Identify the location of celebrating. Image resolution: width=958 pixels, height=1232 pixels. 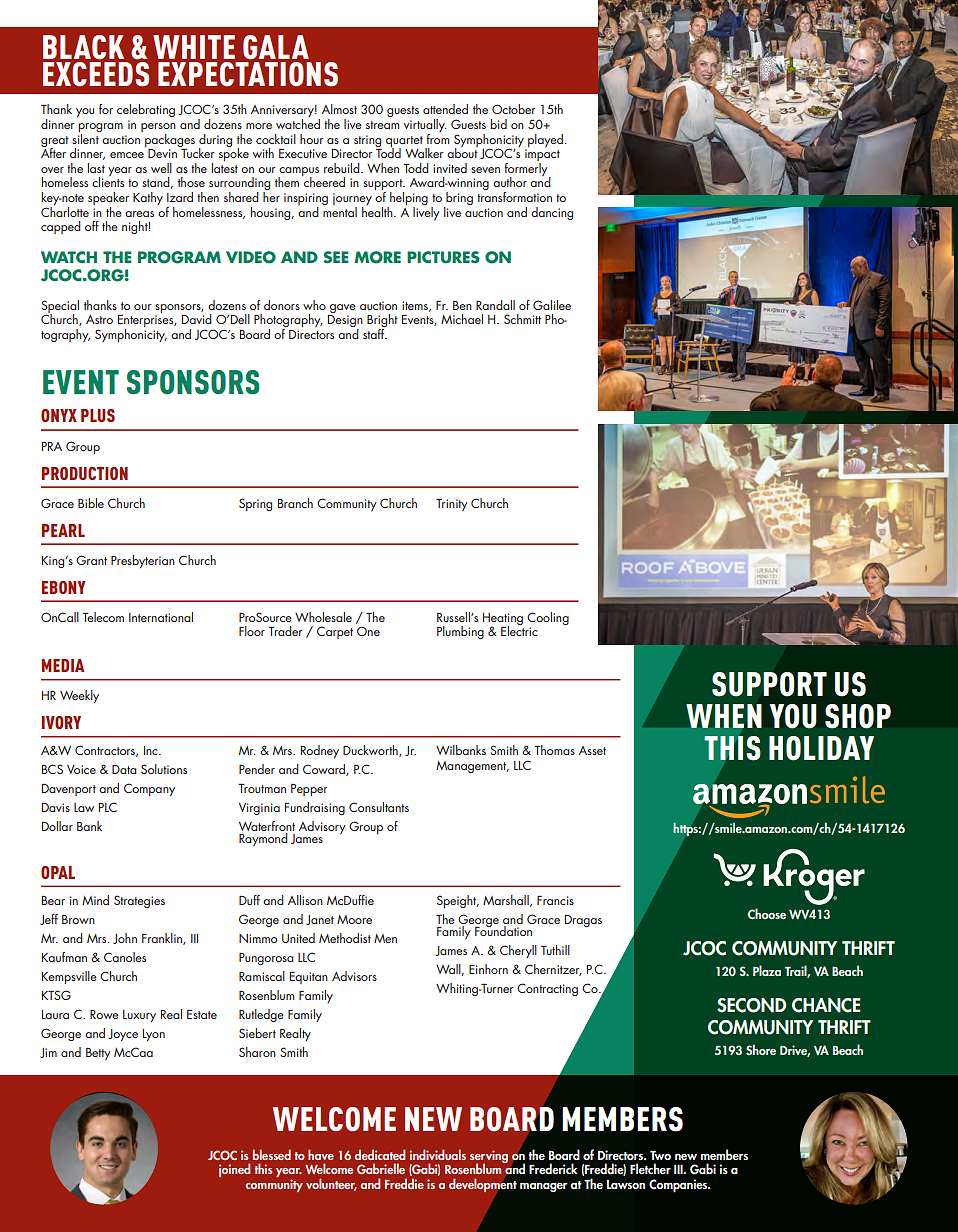
(146, 110).
